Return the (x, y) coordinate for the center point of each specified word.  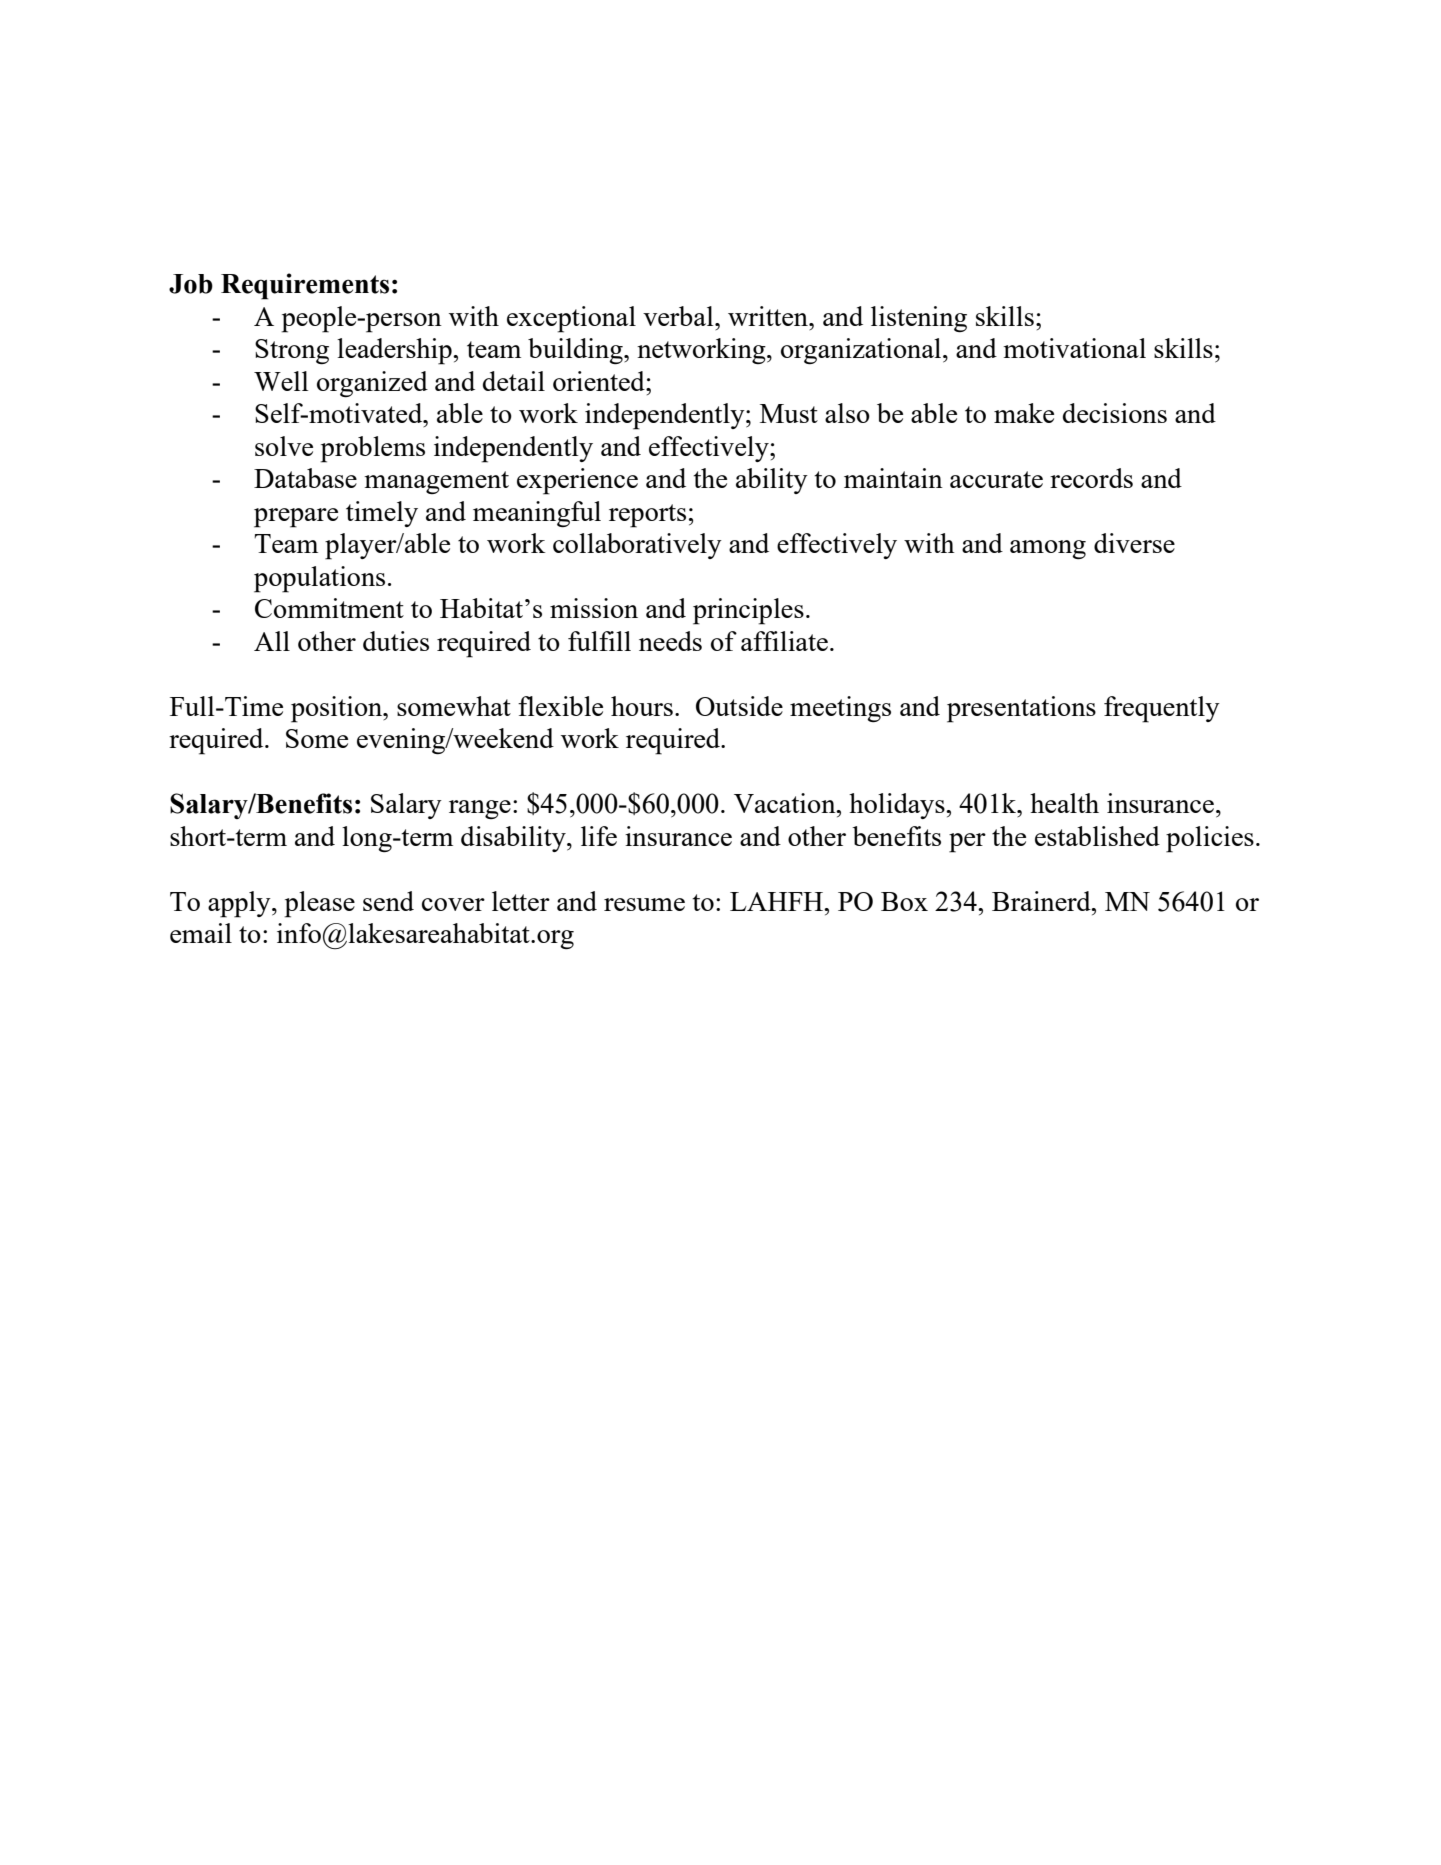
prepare (296, 518)
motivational (1074, 348)
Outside (739, 706)
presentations (1021, 709)
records (1091, 478)
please (319, 904)
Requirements (305, 286)
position (338, 709)
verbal (679, 316)
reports (647, 516)
